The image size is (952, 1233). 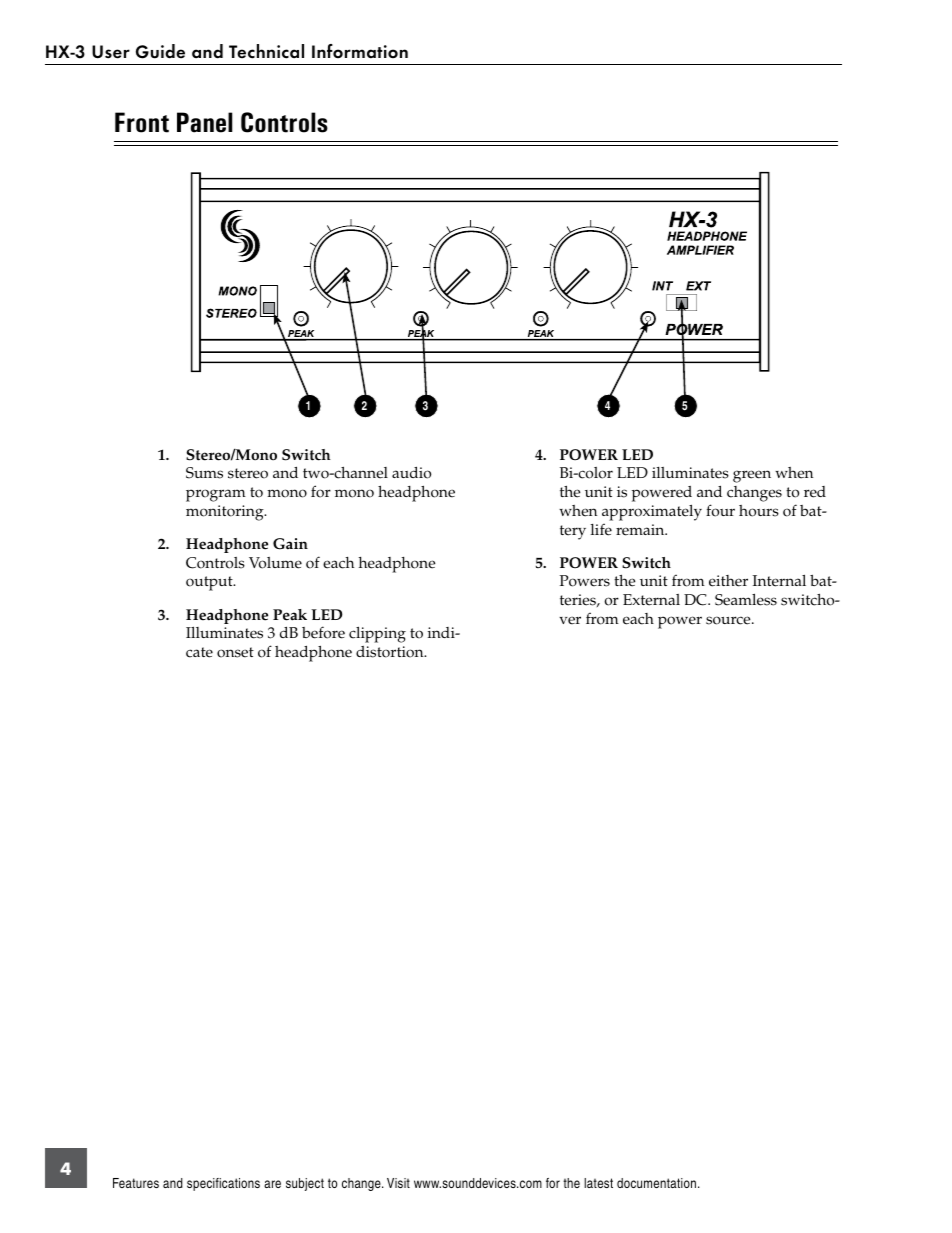 I want to click on output, so click(x=210, y=583).
